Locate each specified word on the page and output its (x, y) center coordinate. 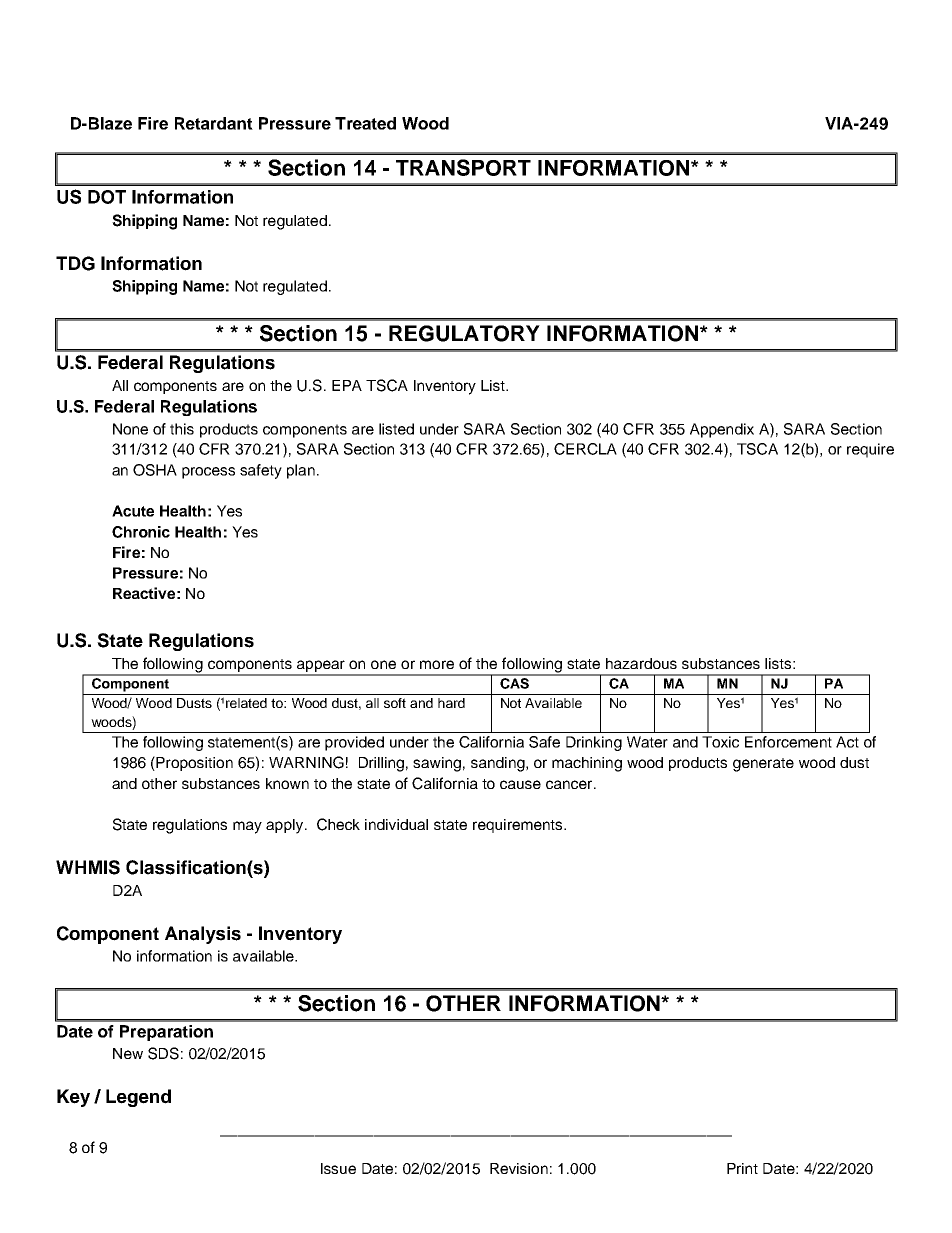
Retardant (214, 123)
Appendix (722, 430)
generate (763, 765)
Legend (138, 1098)
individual (396, 824)
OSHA (155, 470)
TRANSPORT (463, 167)
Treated (365, 123)
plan (301, 471)
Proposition (193, 763)
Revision (519, 1168)
